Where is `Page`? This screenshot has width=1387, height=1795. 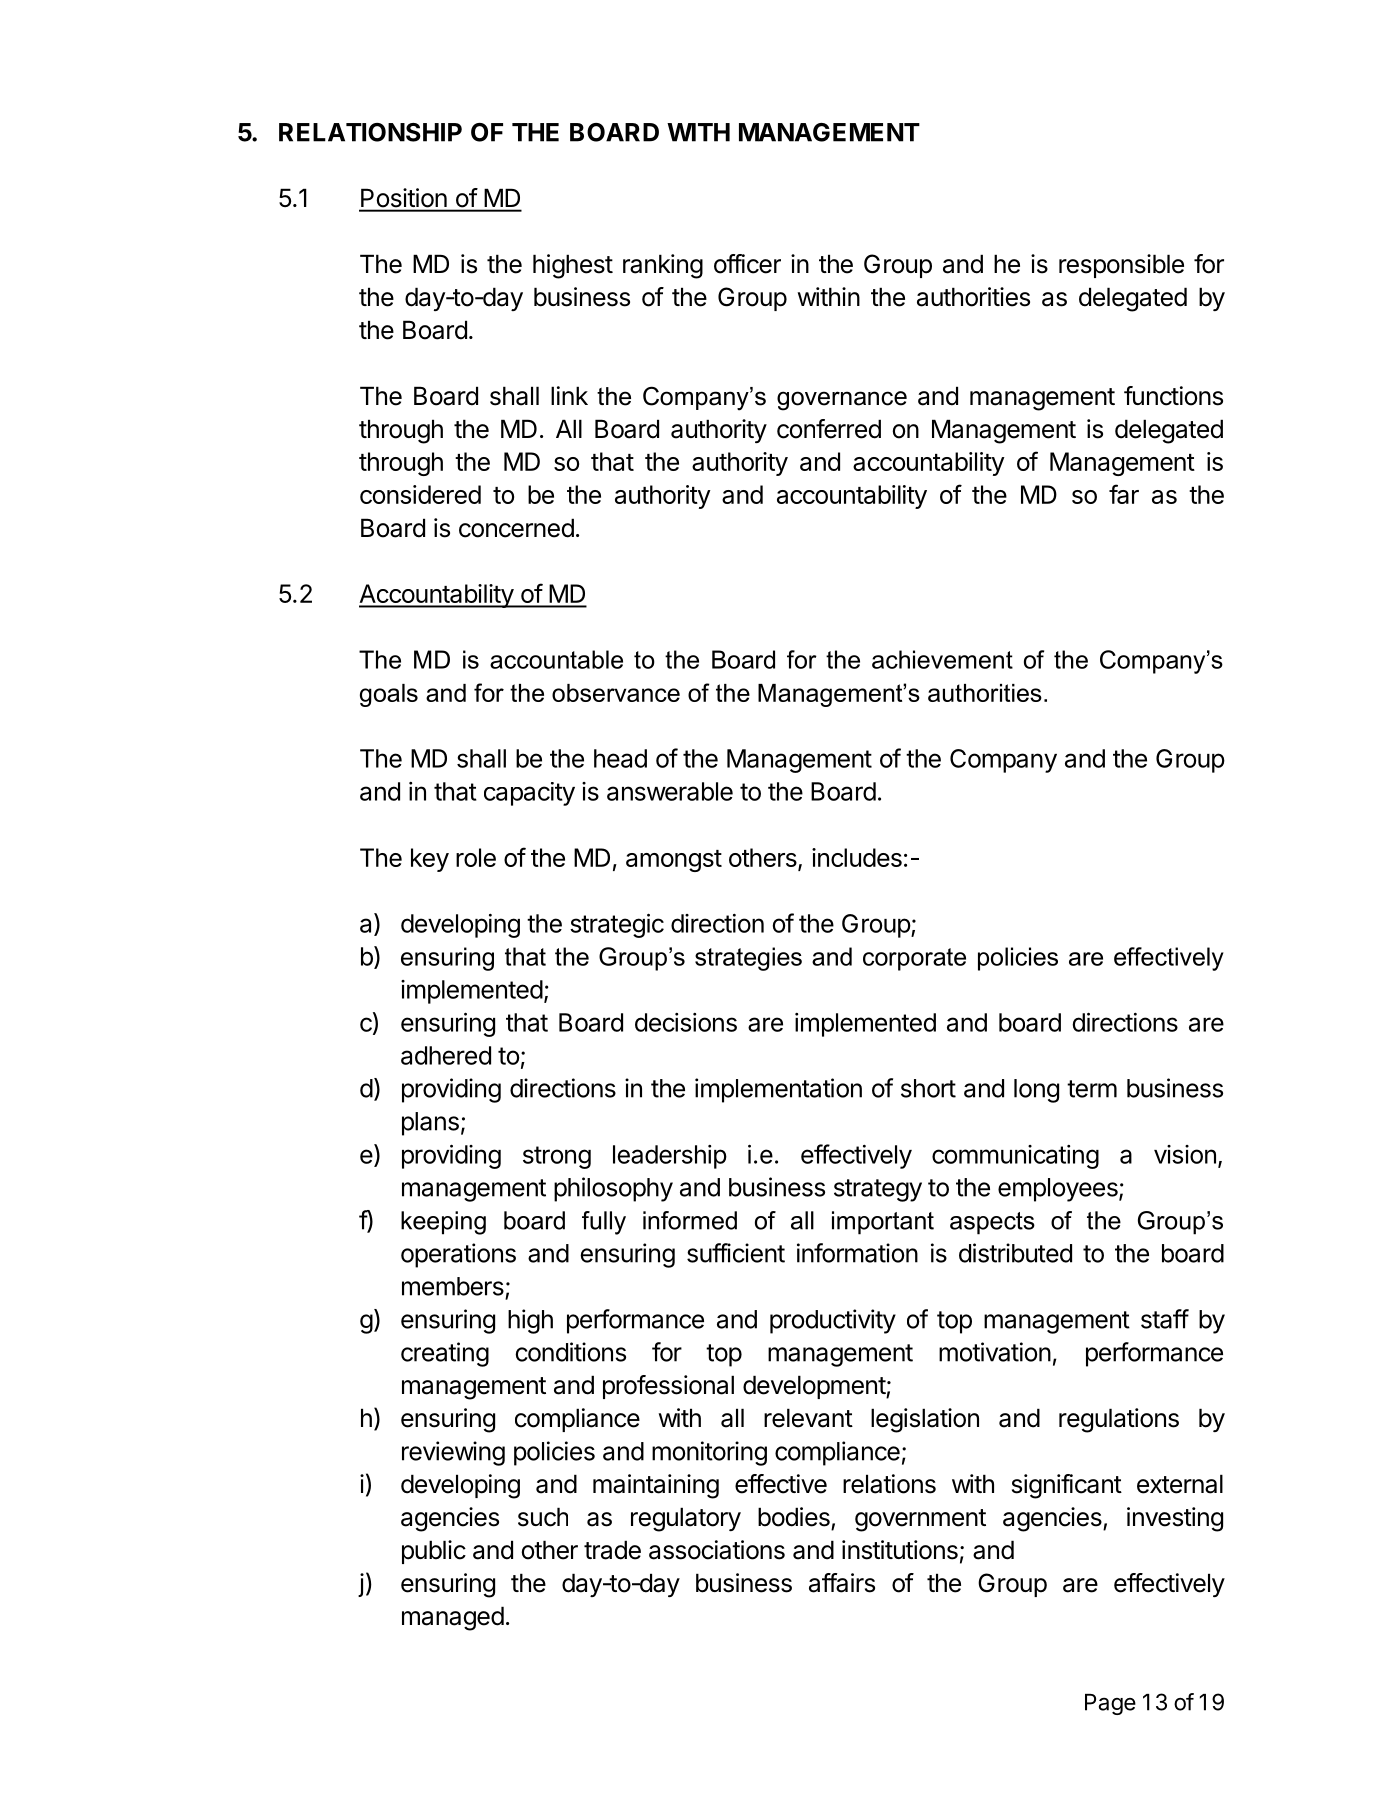 Page is located at coordinates (1110, 1704).
